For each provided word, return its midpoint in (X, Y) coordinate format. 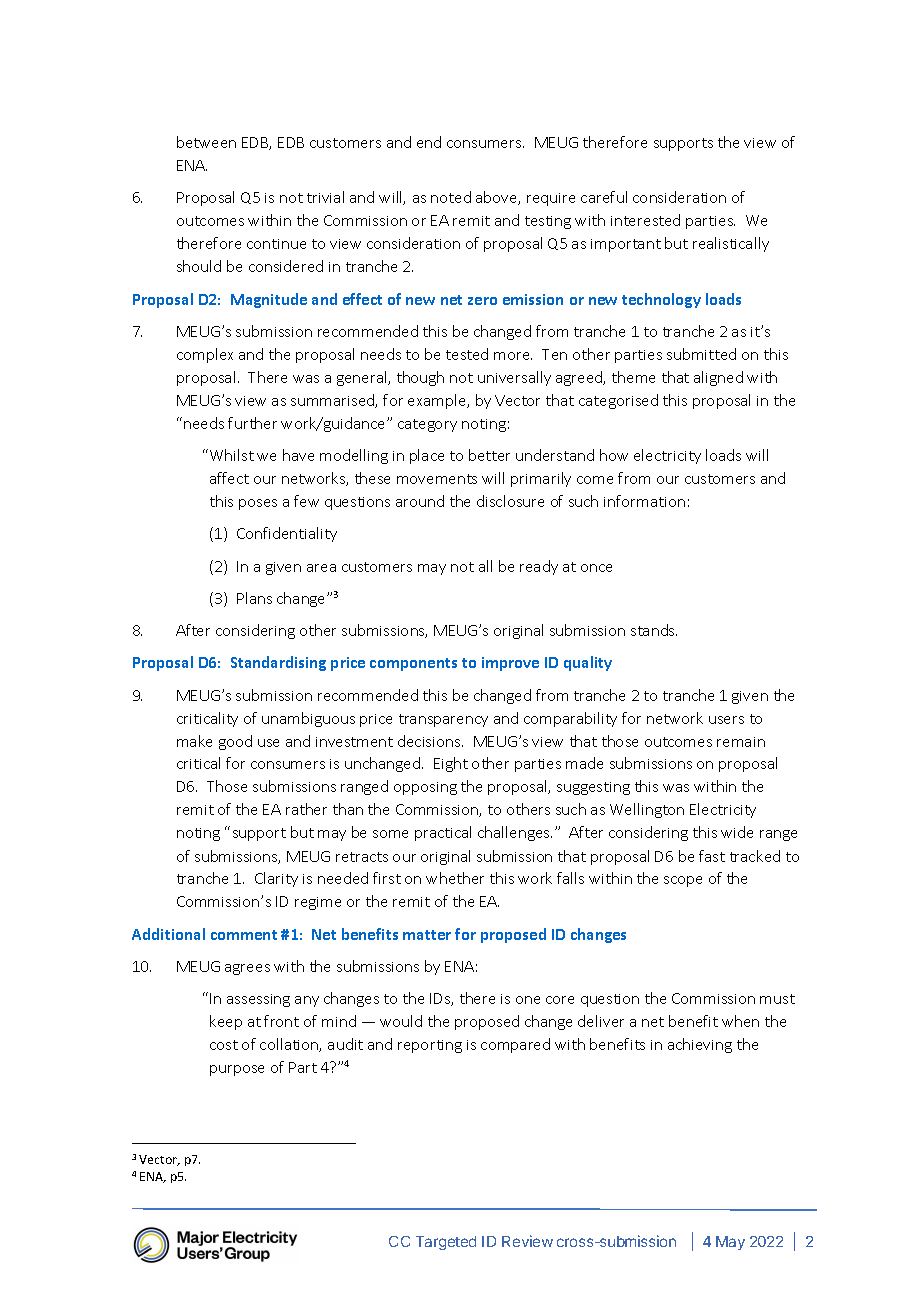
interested (645, 220)
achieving (700, 1045)
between (206, 142)
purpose (237, 1070)
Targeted (446, 1243)
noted (451, 197)
